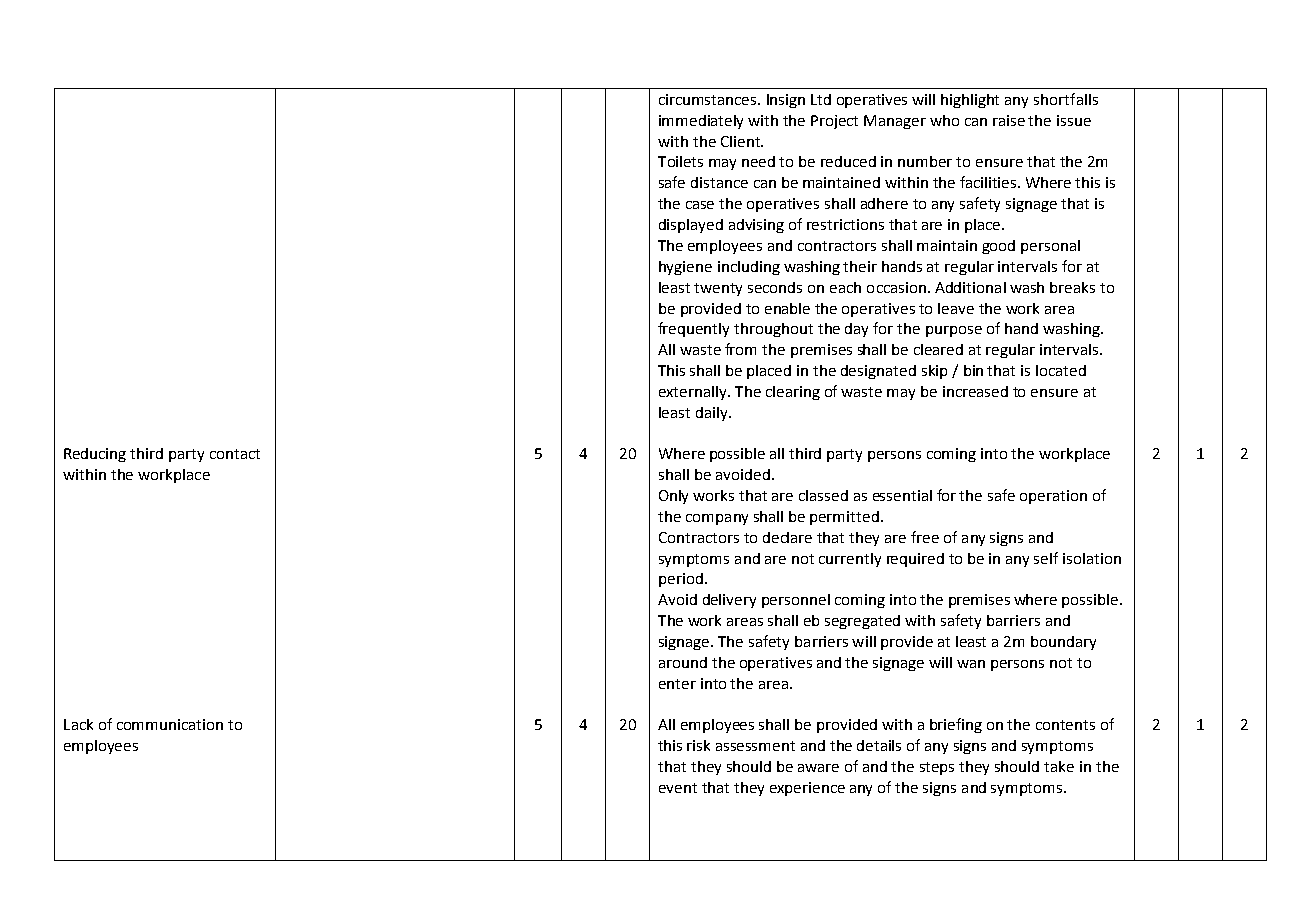  I want to click on contact, so click(235, 454).
